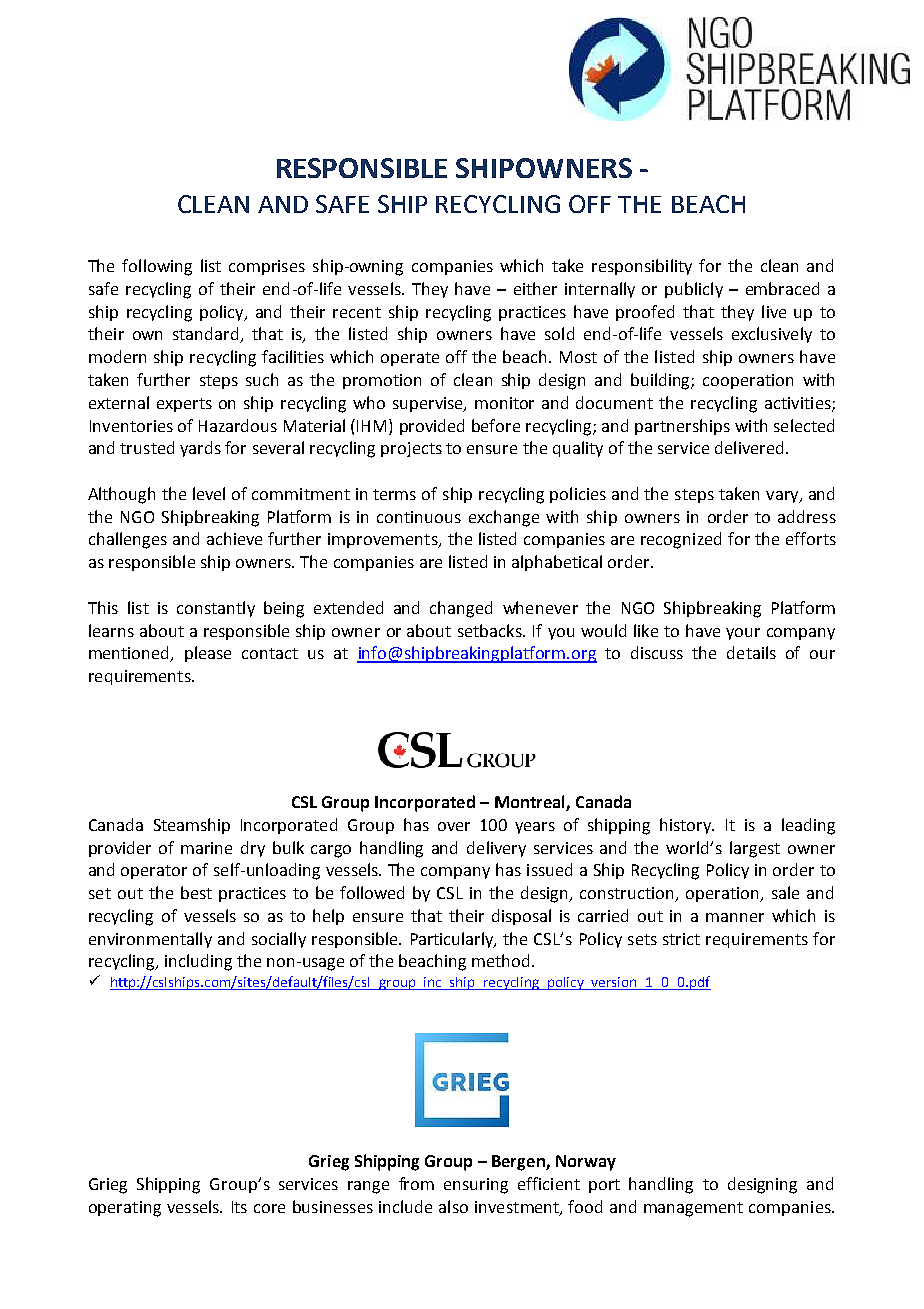 The image size is (924, 1309). Describe the element at coordinates (535, 288) in the image. I see `either` at that location.
